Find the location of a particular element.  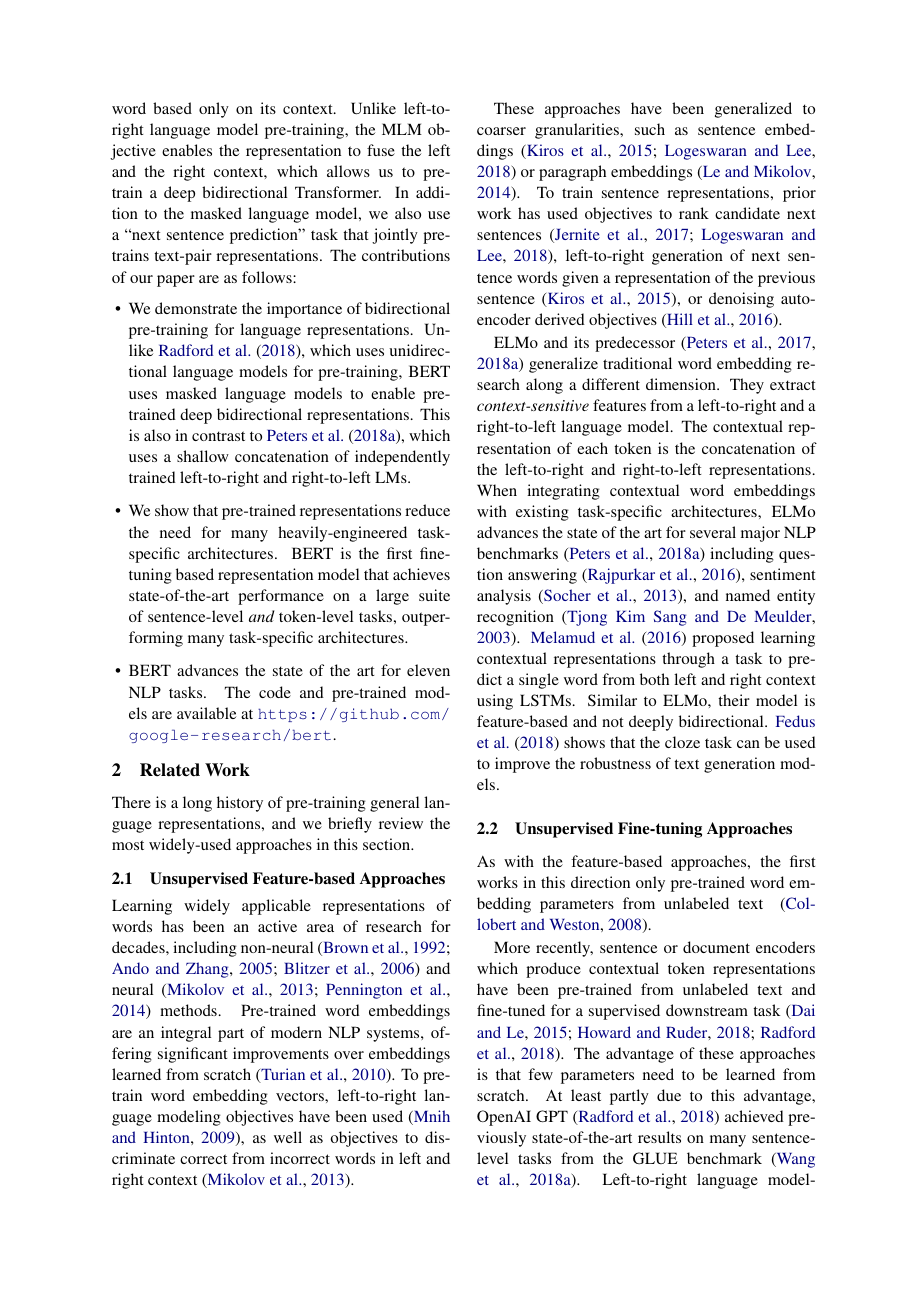

achieved is located at coordinates (754, 1116).
